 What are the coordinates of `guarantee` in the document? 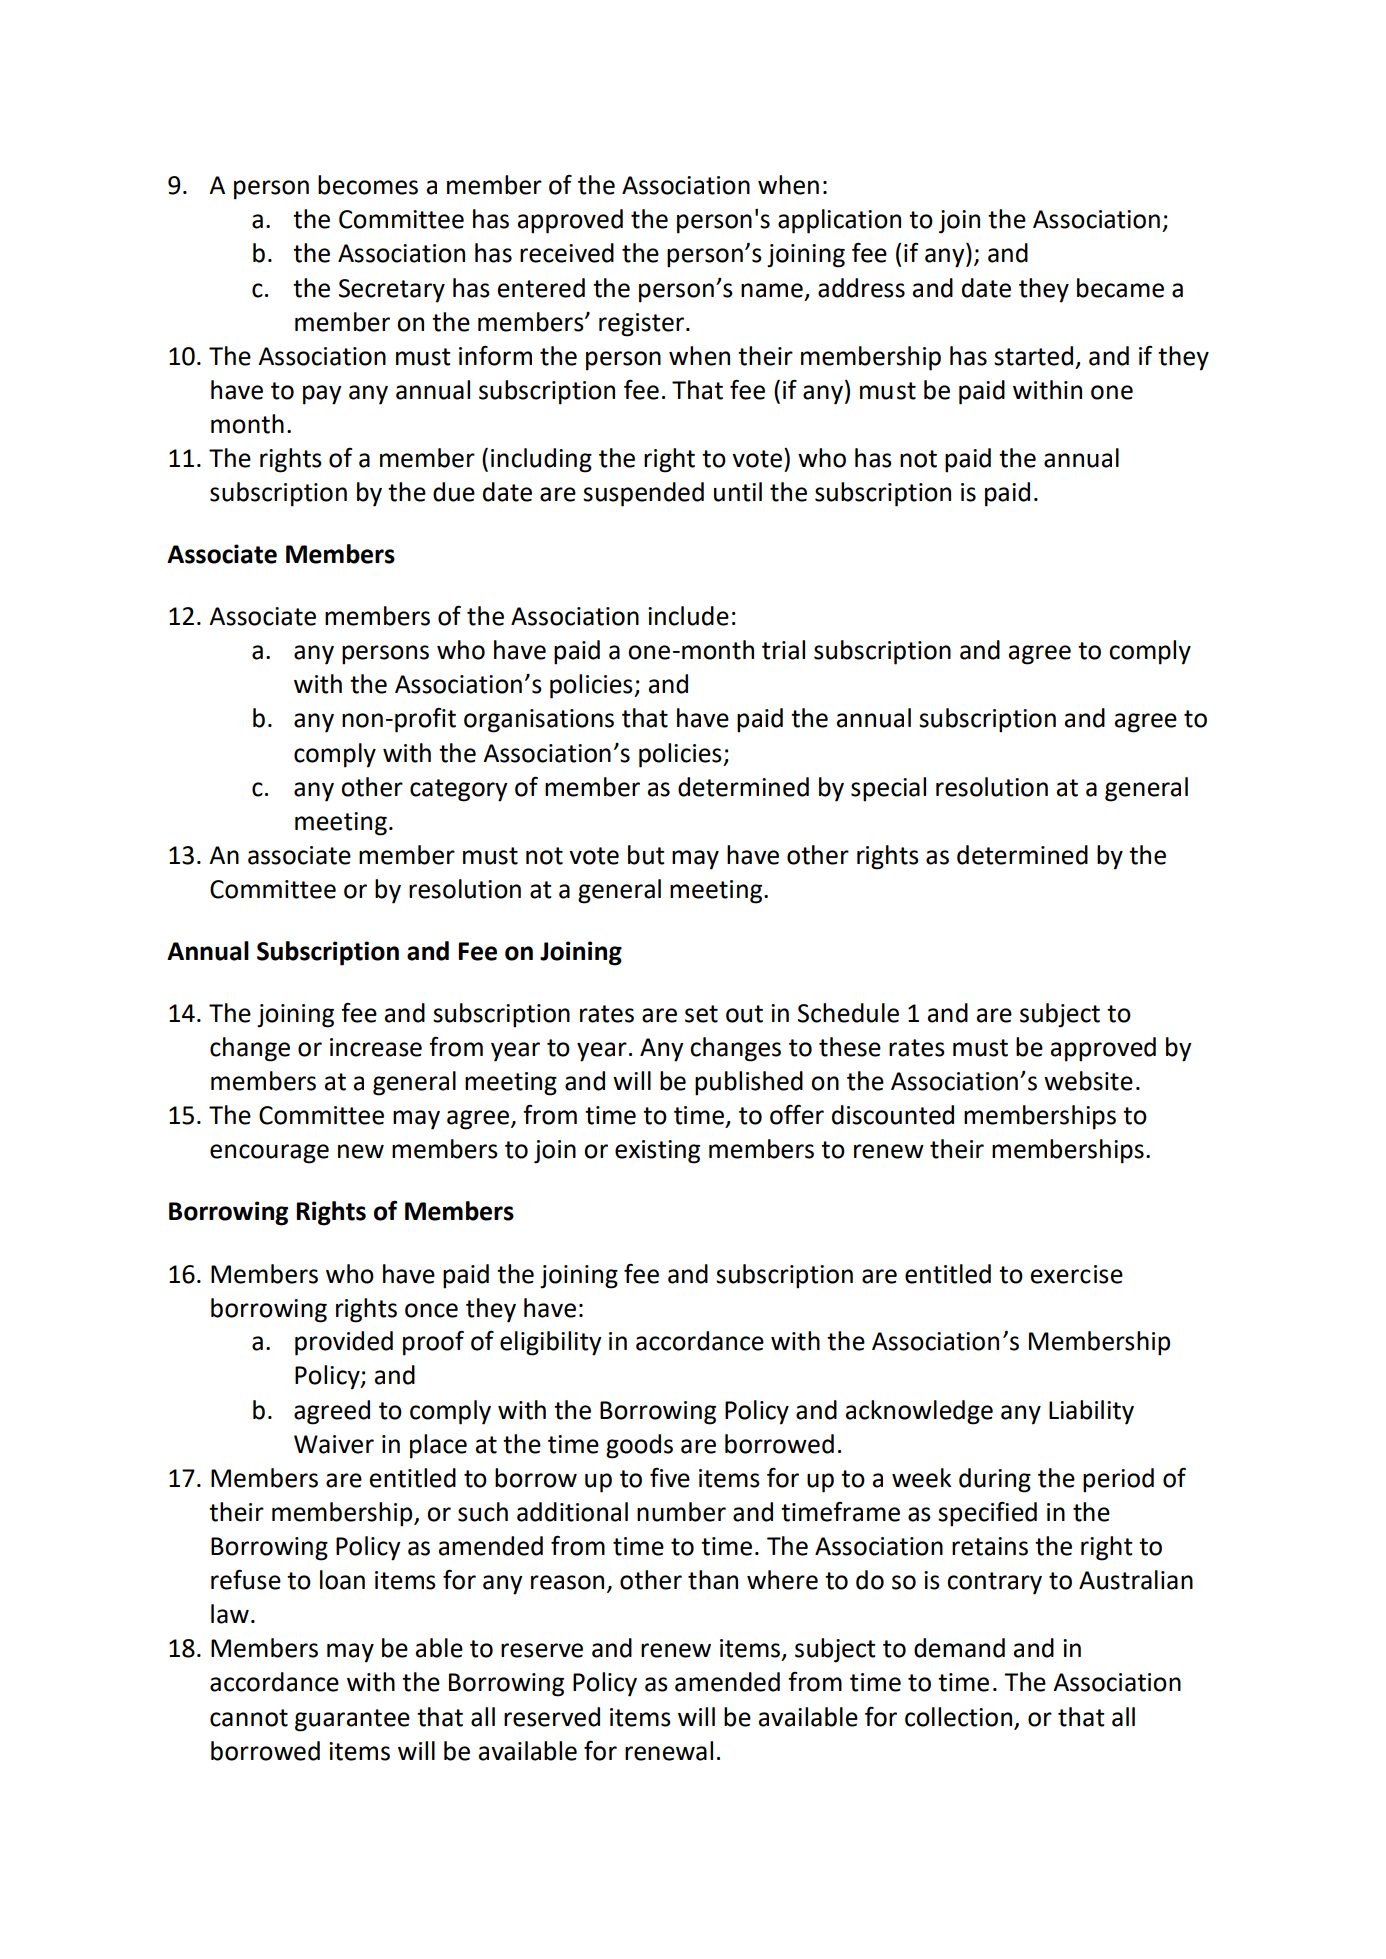 It's located at (352, 1720).
